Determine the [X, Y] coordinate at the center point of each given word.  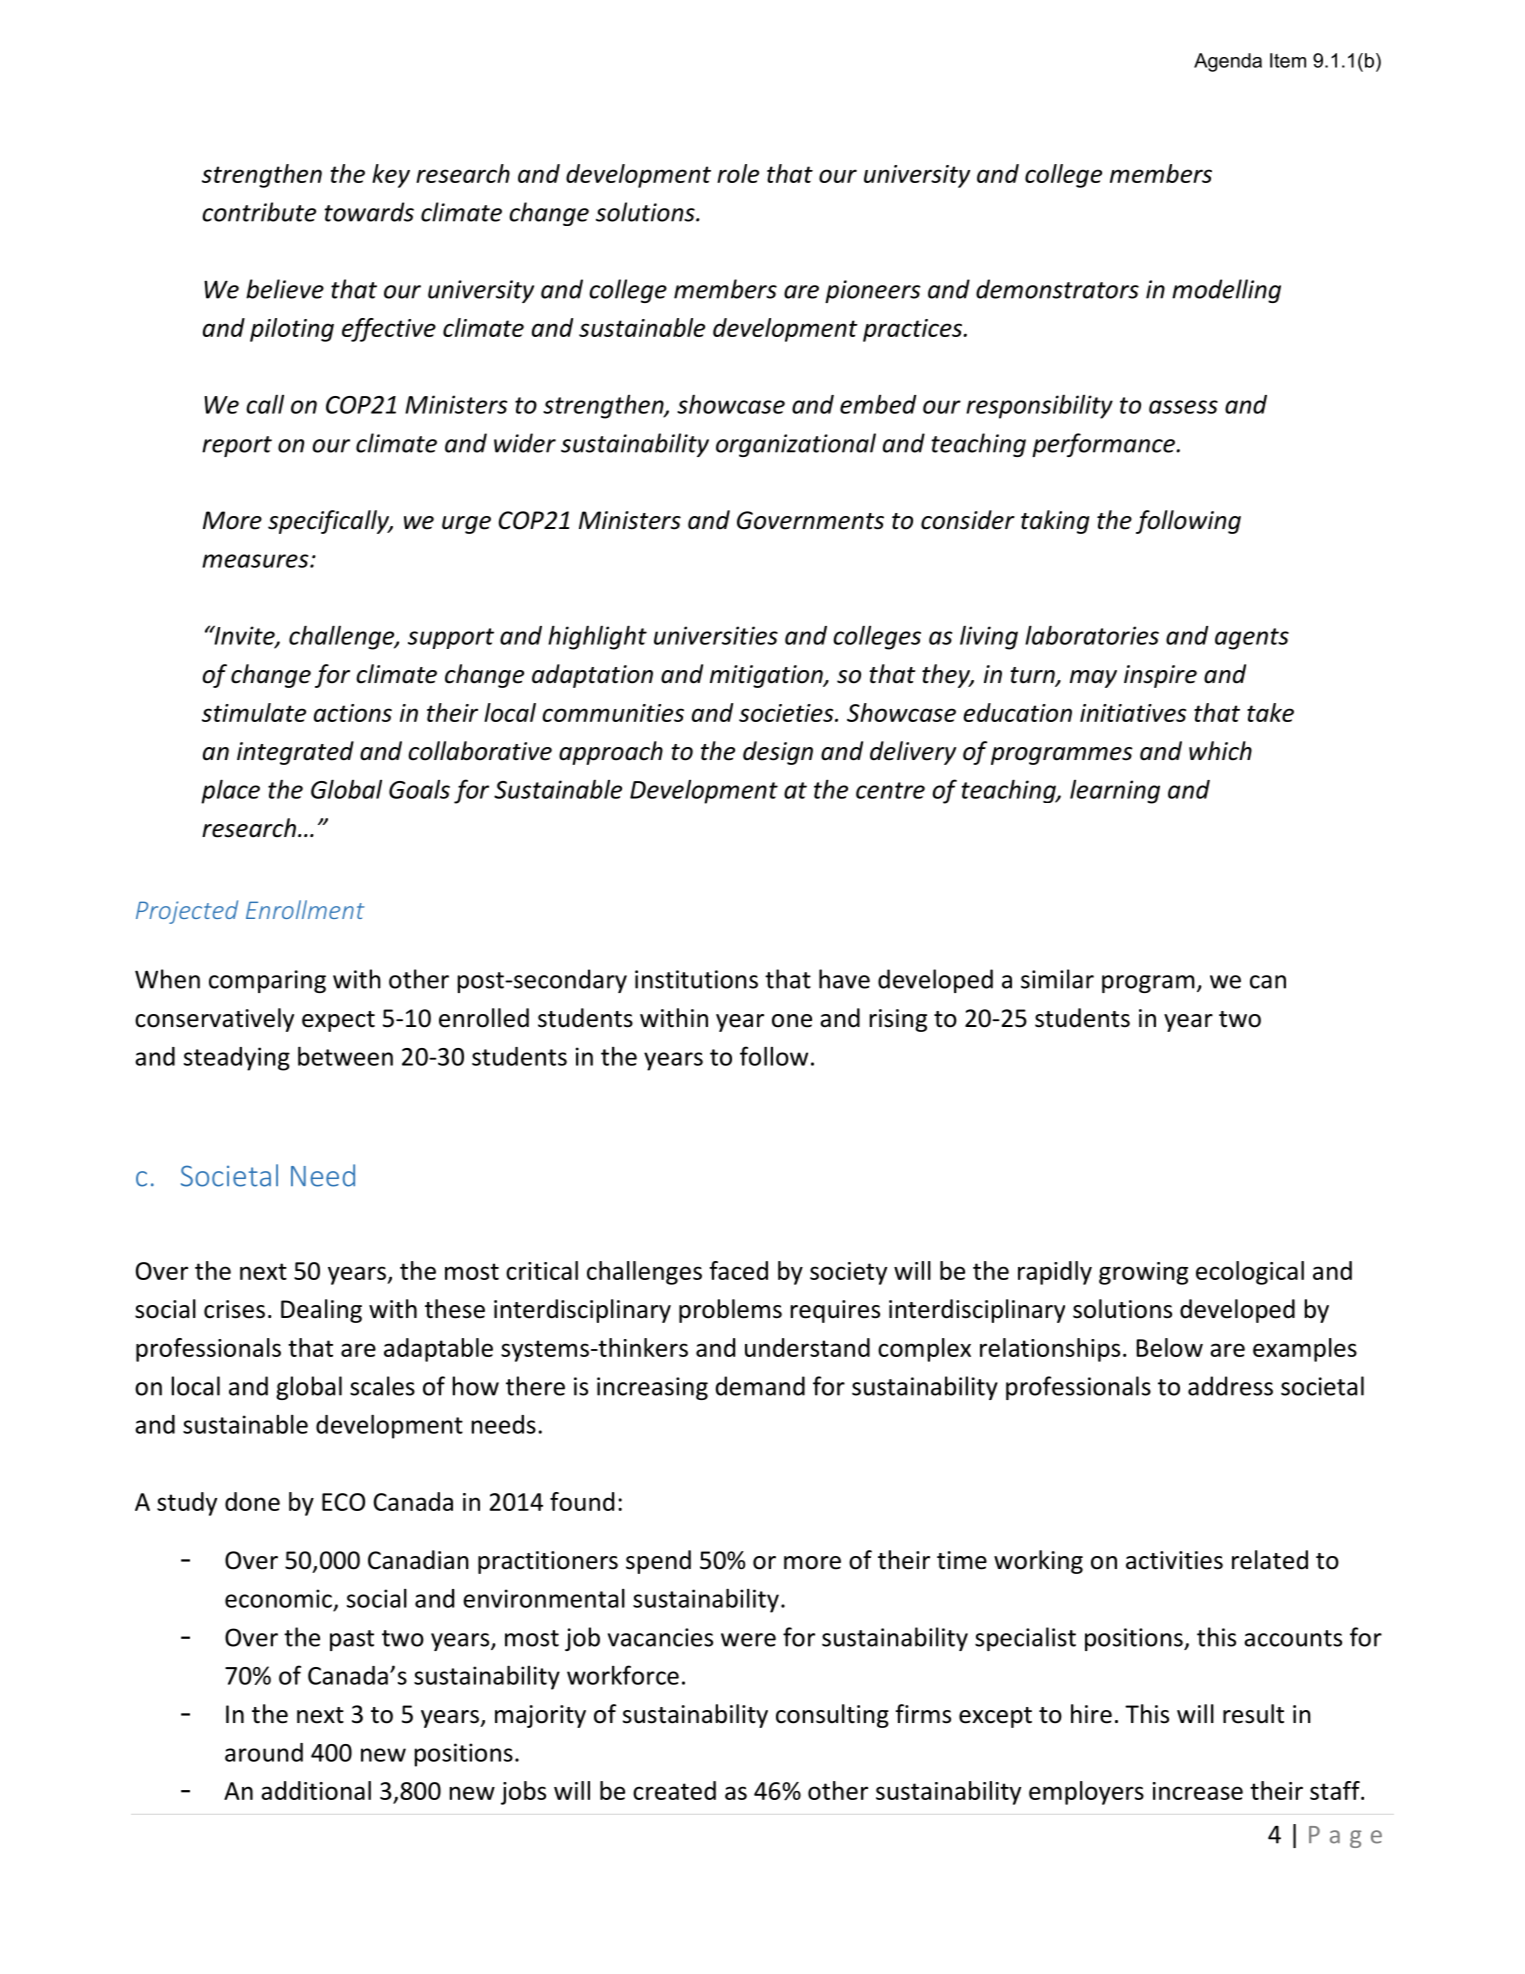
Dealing [321, 1311]
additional [316, 1790]
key [391, 176]
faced [738, 1270]
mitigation [767, 676]
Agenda [1228, 62]
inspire [1160, 676]
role [738, 173]
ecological [1250, 1273]
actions [353, 713]
